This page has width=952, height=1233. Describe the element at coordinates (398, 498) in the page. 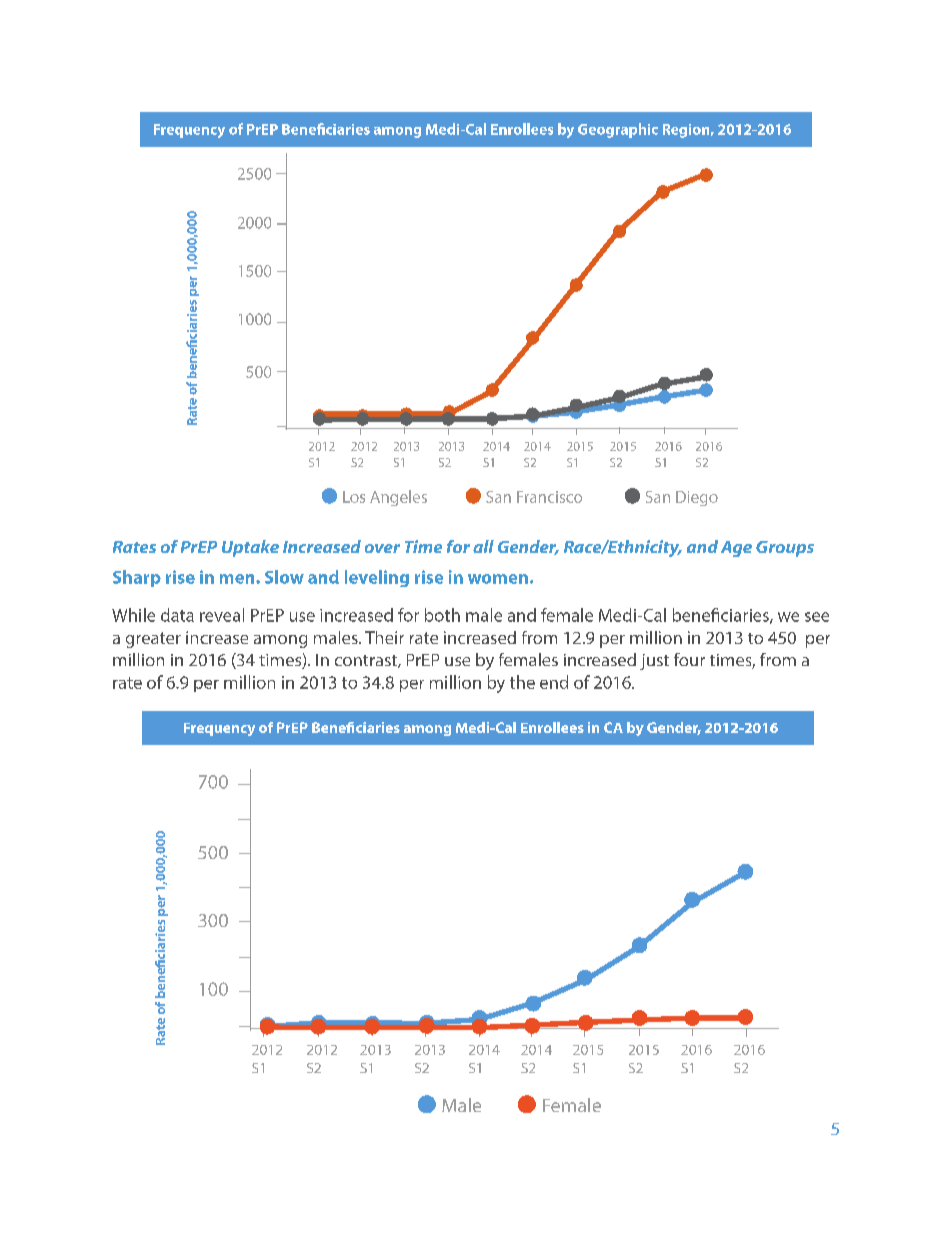

I see `Angeles` at that location.
